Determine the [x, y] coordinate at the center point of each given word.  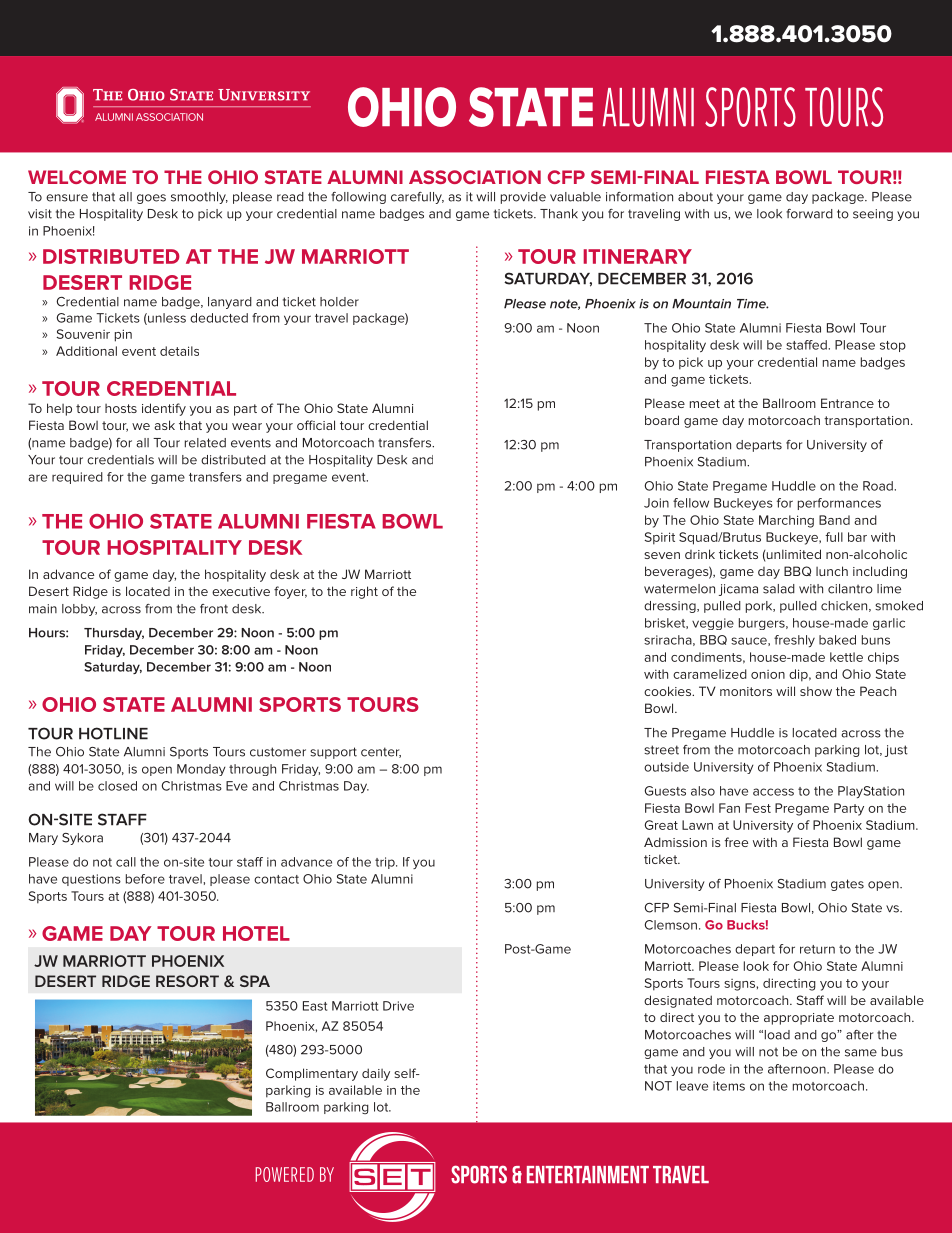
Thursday [114, 634]
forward [809, 214]
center [381, 752]
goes [151, 199]
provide [523, 198]
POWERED [285, 1174]
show [816, 691]
